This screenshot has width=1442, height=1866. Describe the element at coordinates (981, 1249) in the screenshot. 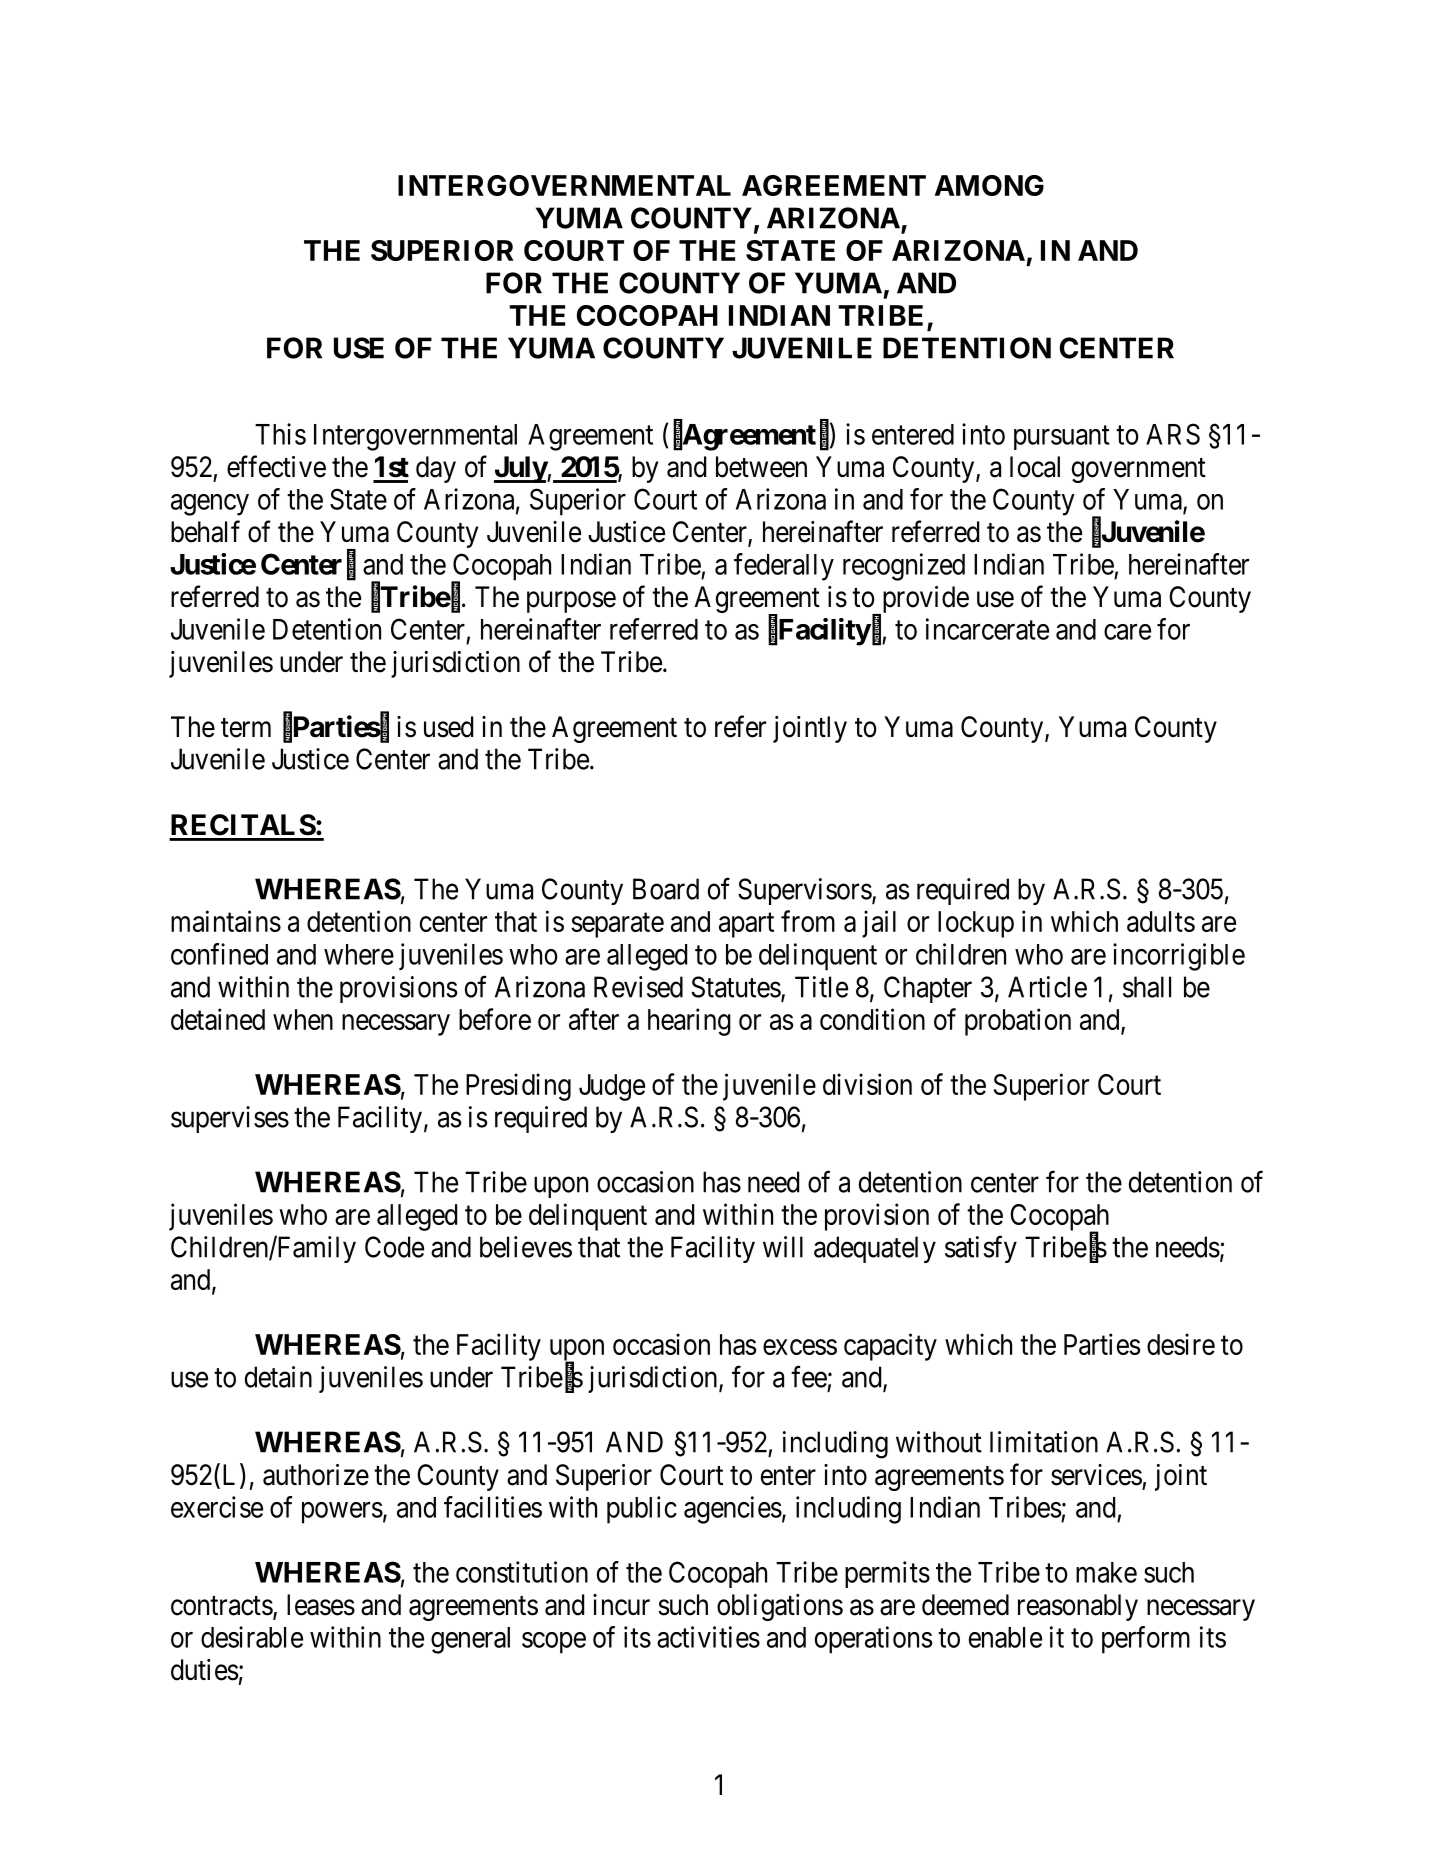

I see `satisfy` at that location.
